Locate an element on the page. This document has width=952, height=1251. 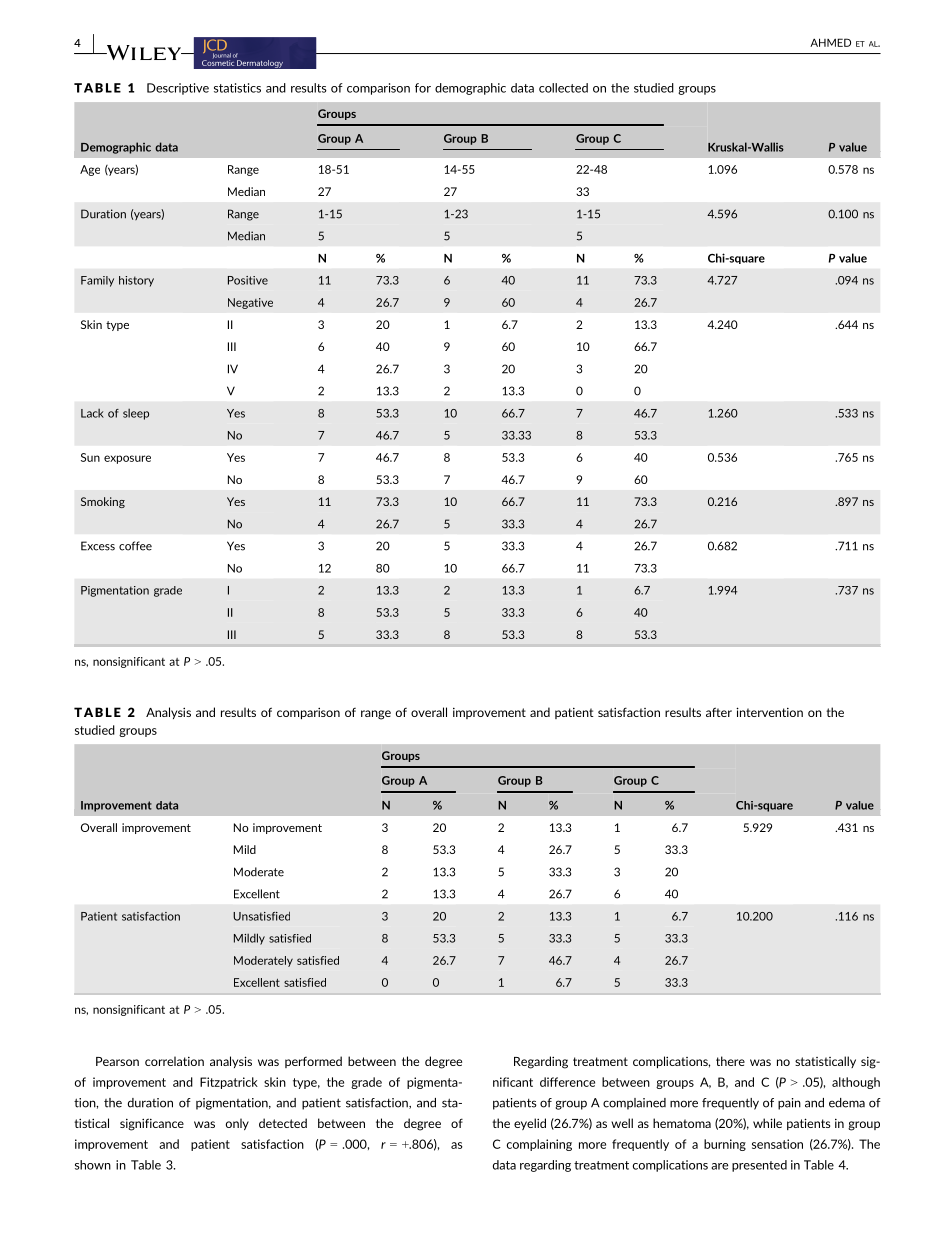
AHMED is located at coordinates (830, 42).
